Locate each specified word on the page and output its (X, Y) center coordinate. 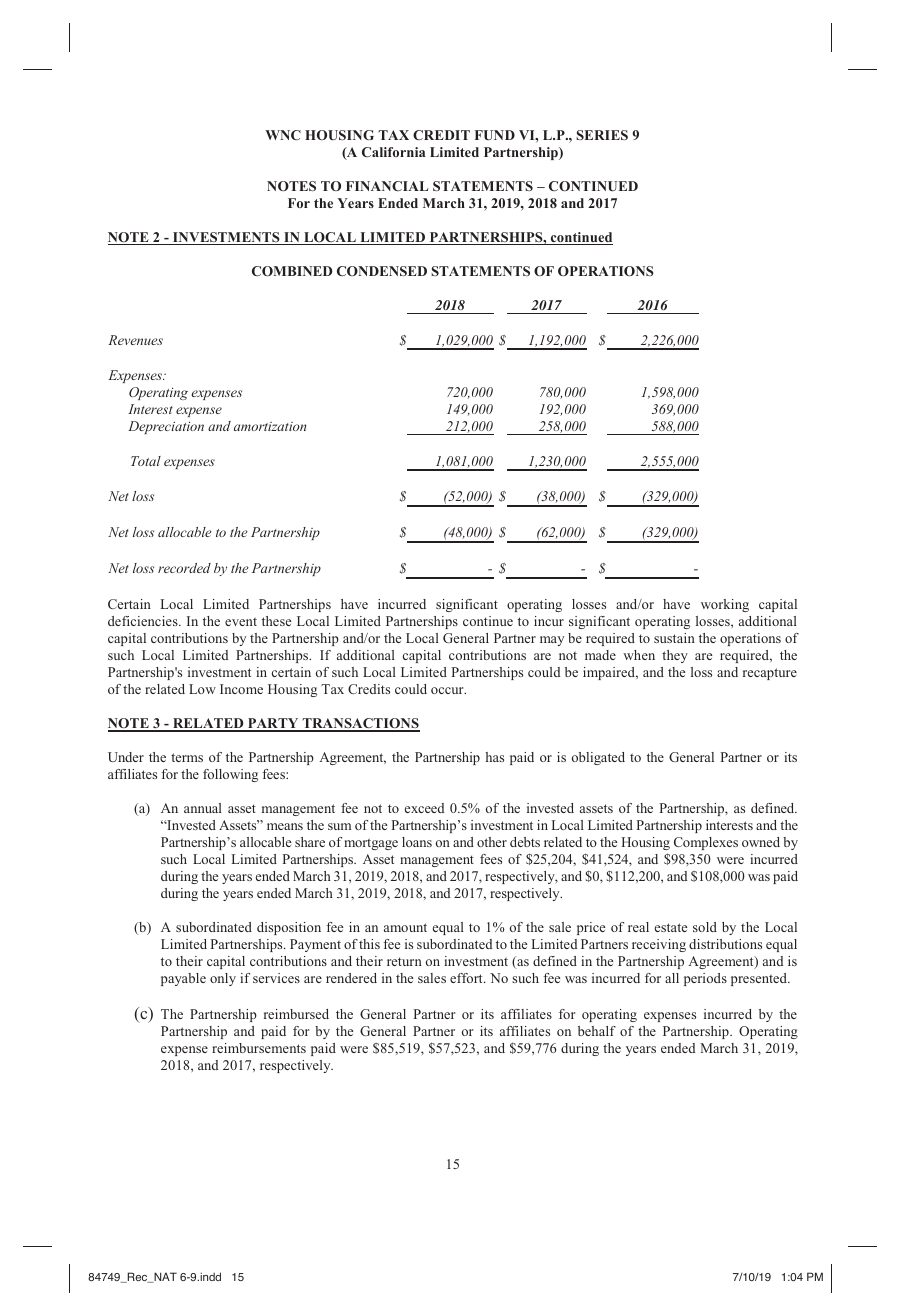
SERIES (602, 135)
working (725, 605)
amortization (270, 426)
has (495, 757)
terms (187, 757)
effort (467, 978)
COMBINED (292, 271)
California (394, 152)
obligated (598, 758)
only (223, 979)
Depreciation (166, 427)
